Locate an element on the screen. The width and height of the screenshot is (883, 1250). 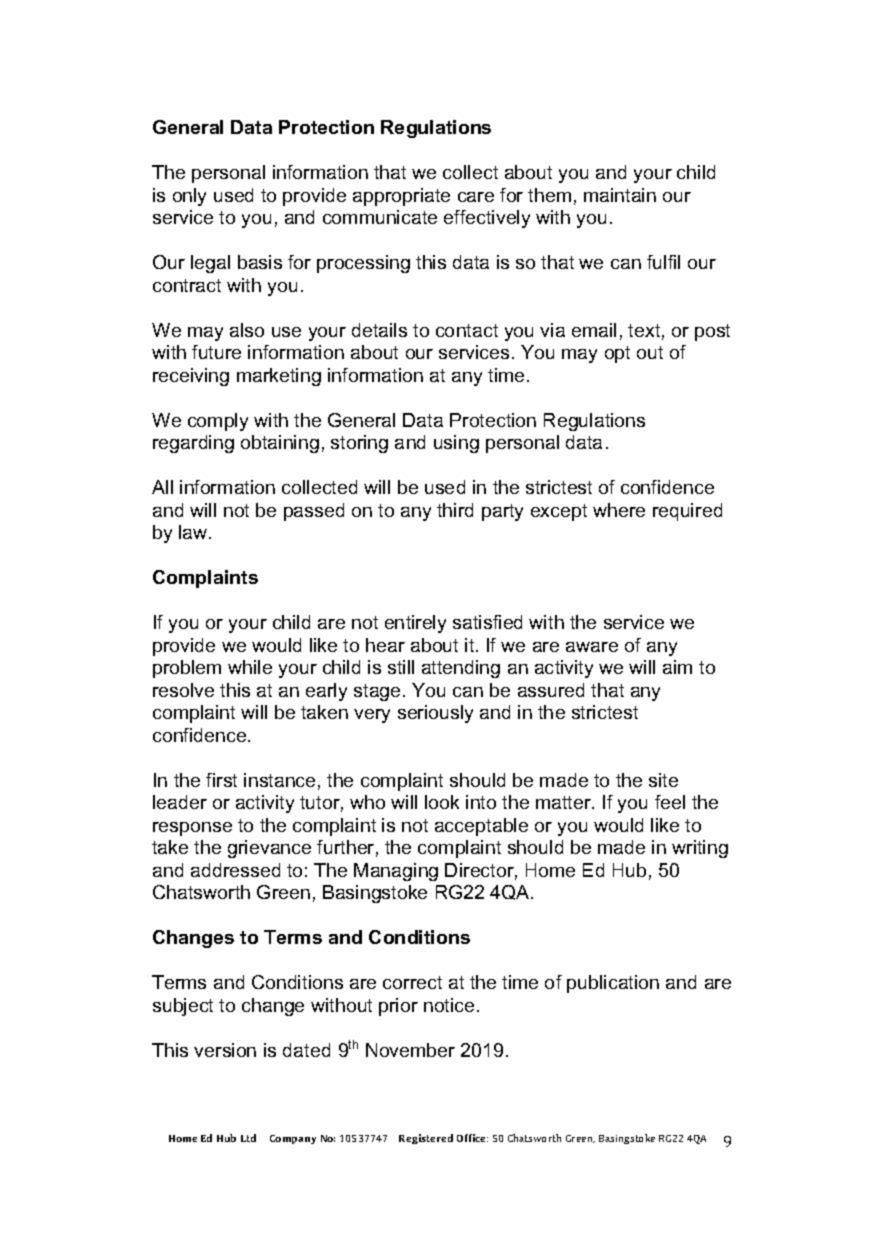
law is located at coordinates (194, 532).
